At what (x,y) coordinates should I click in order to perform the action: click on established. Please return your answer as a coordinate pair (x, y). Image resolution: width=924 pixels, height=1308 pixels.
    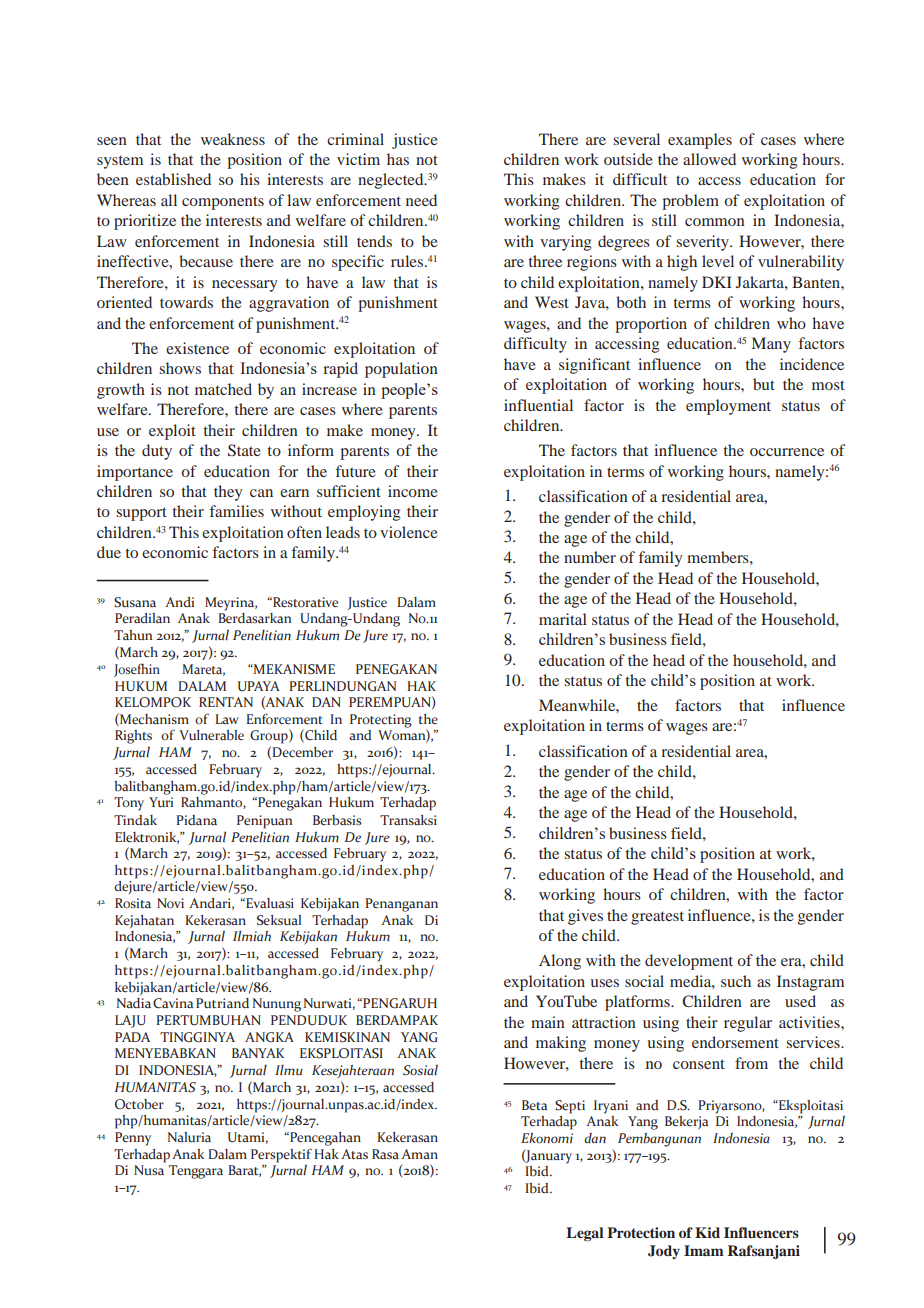
    Looking at the image, I should click on (173, 179).
